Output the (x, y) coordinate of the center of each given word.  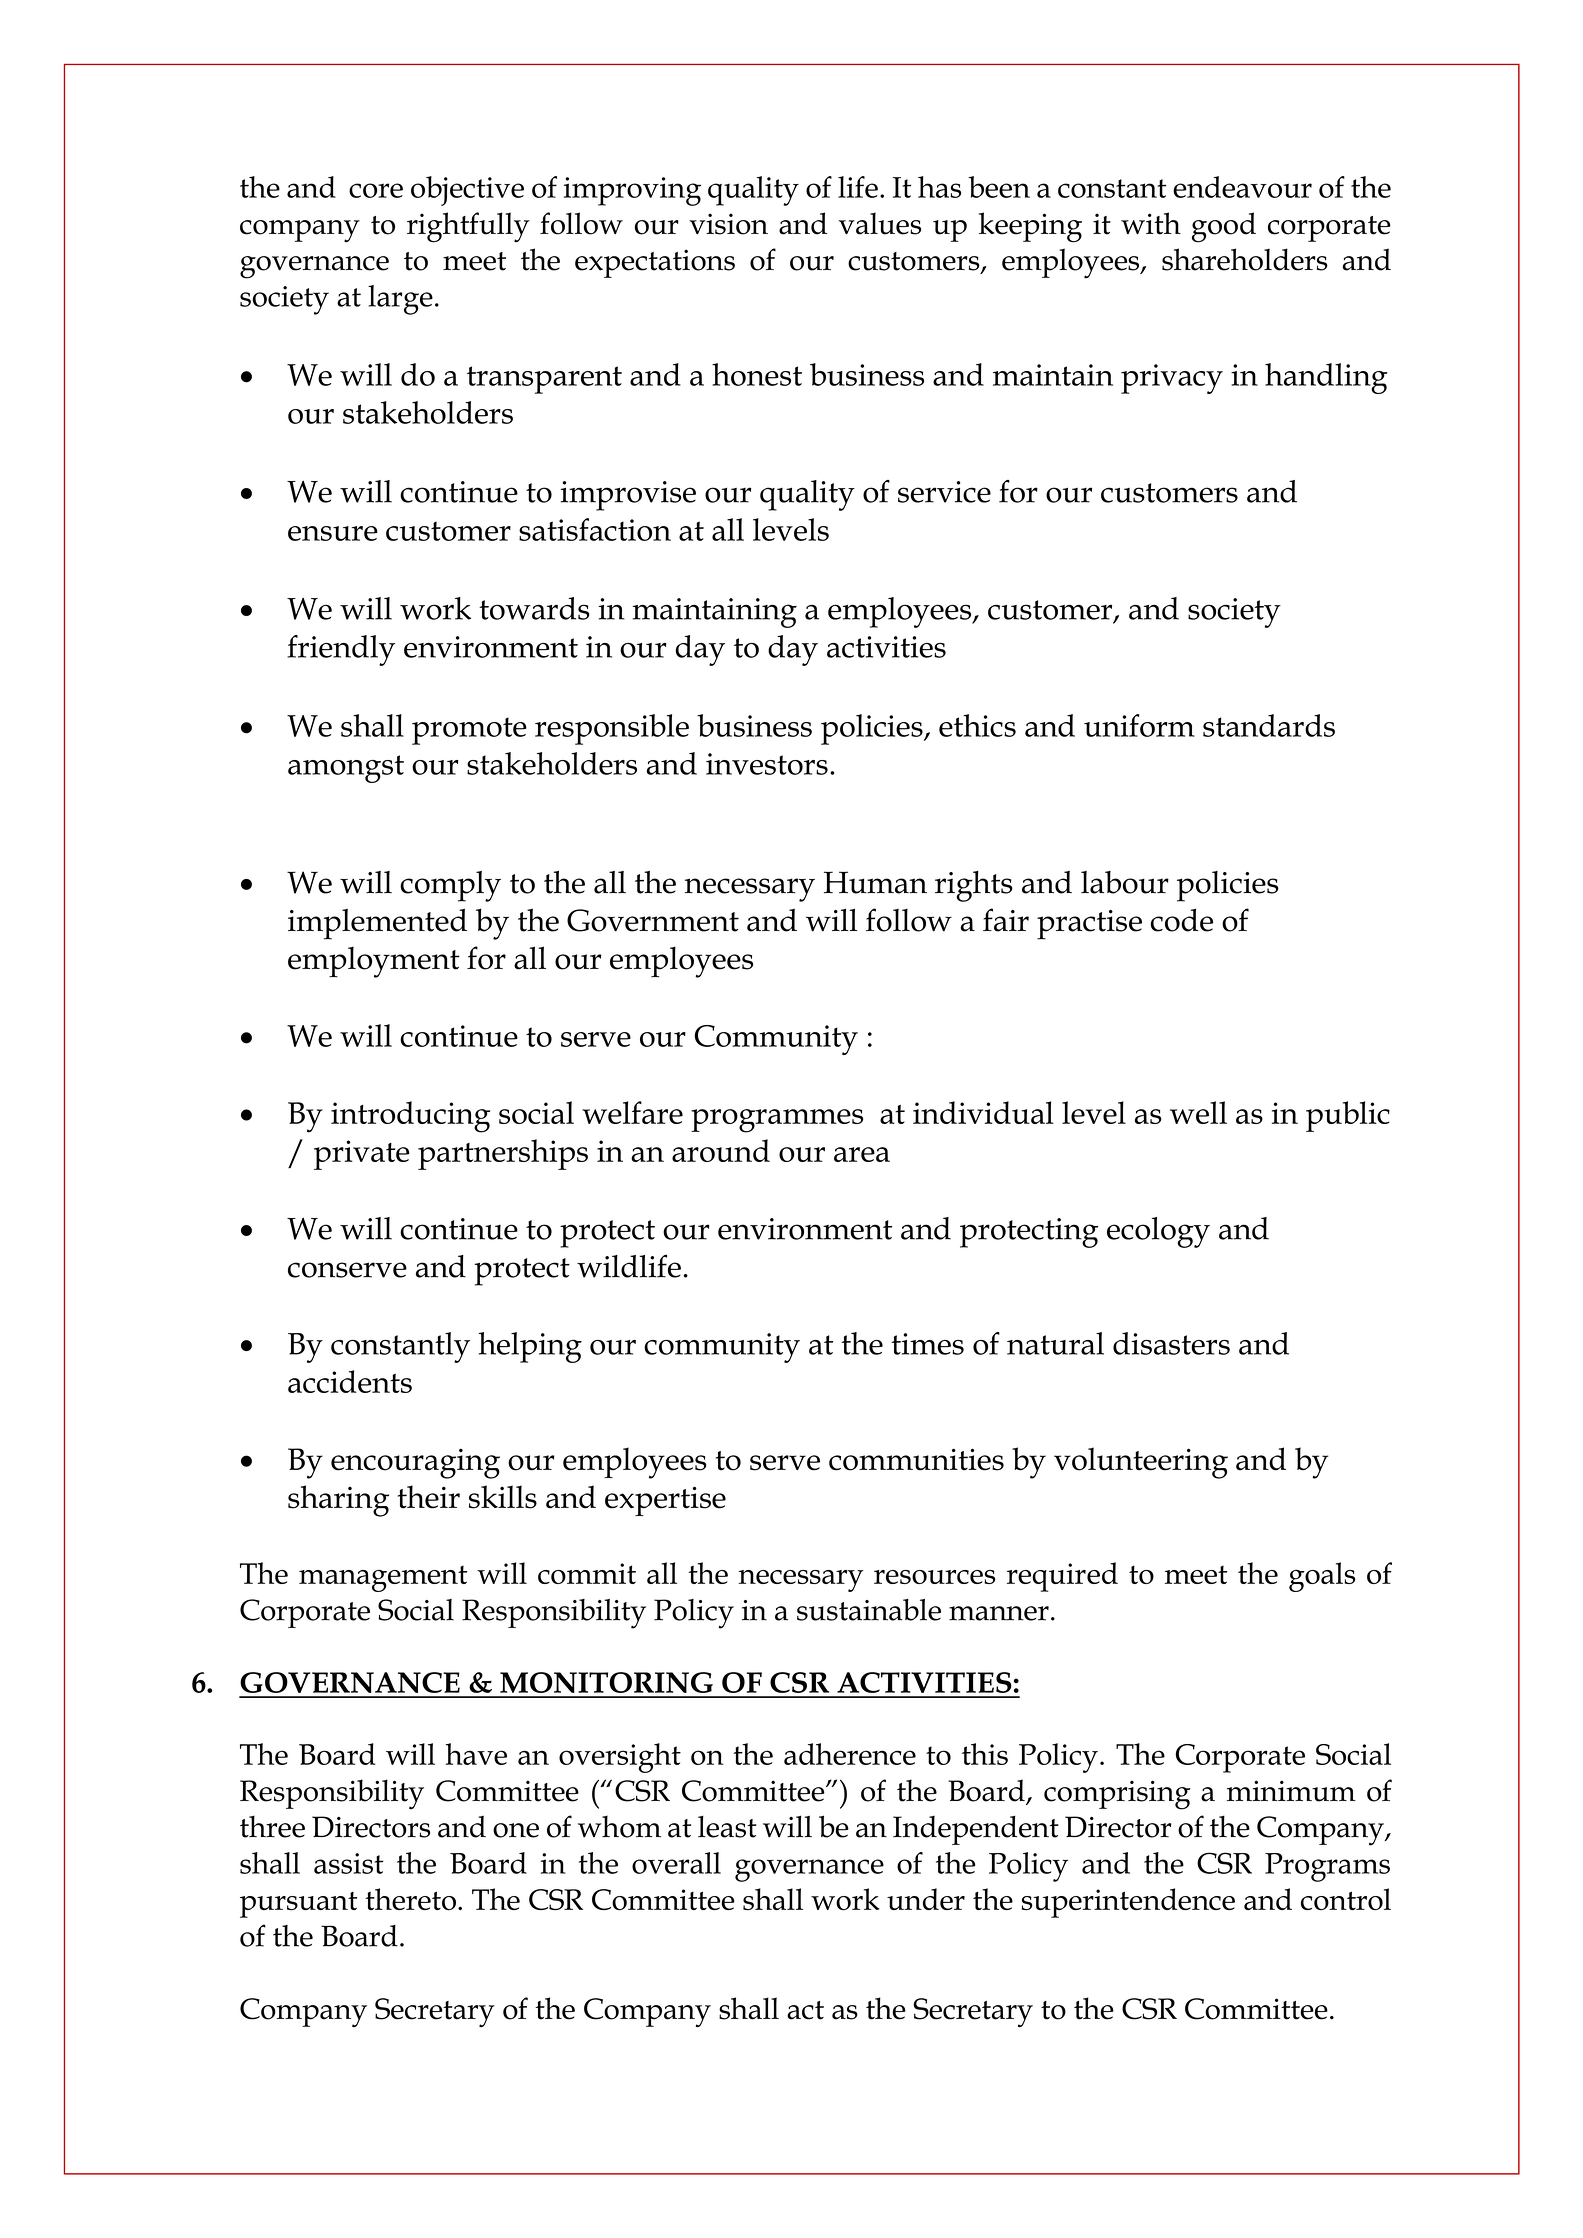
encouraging (415, 1463)
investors (767, 764)
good (1224, 227)
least (727, 1827)
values (880, 223)
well (1198, 1112)
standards (1269, 725)
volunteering (1141, 1463)
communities (916, 1459)
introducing (410, 1117)
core (376, 190)
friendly (341, 650)
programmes (777, 1121)
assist (349, 1863)
